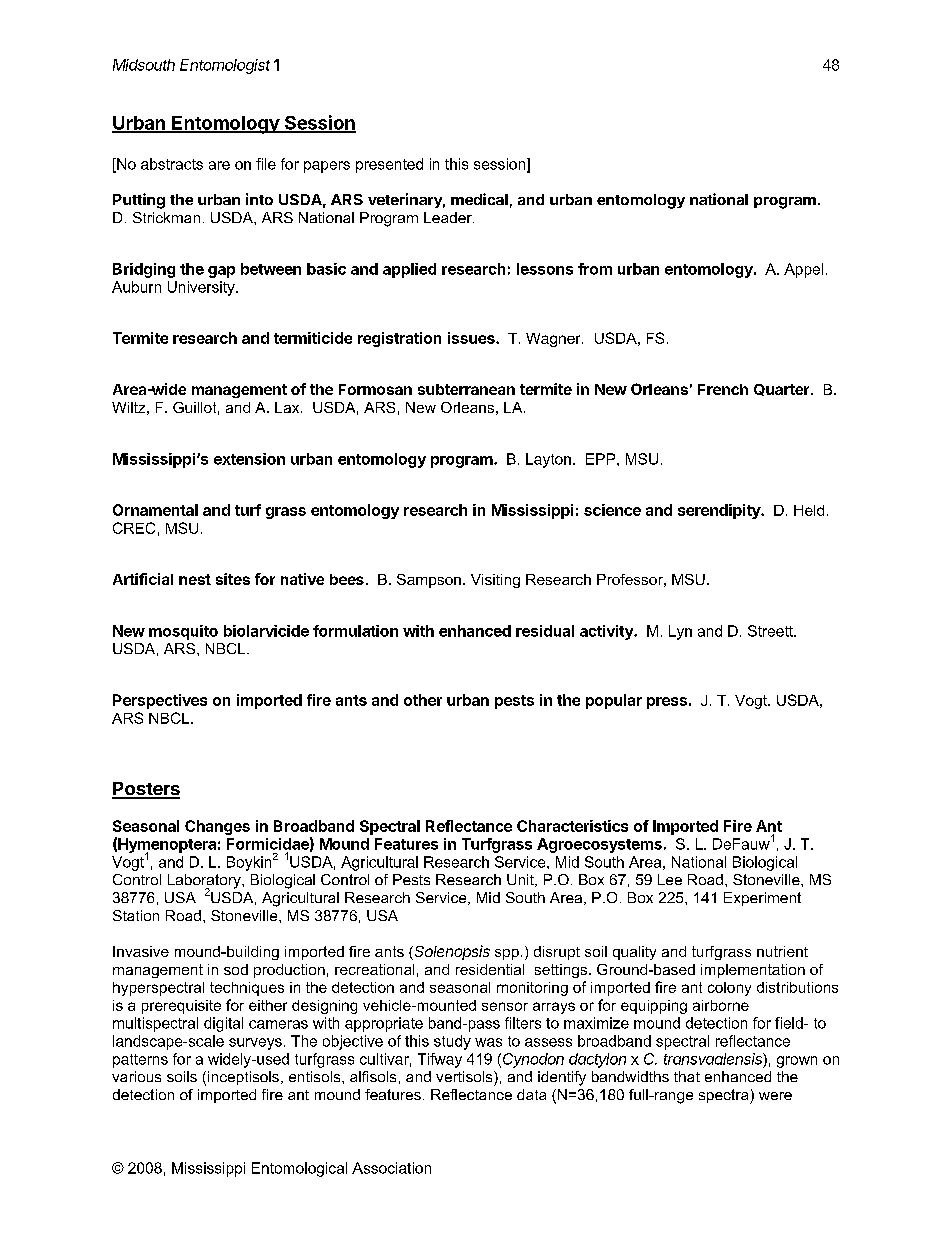  I want to click on Entomologist, so click(225, 66).
